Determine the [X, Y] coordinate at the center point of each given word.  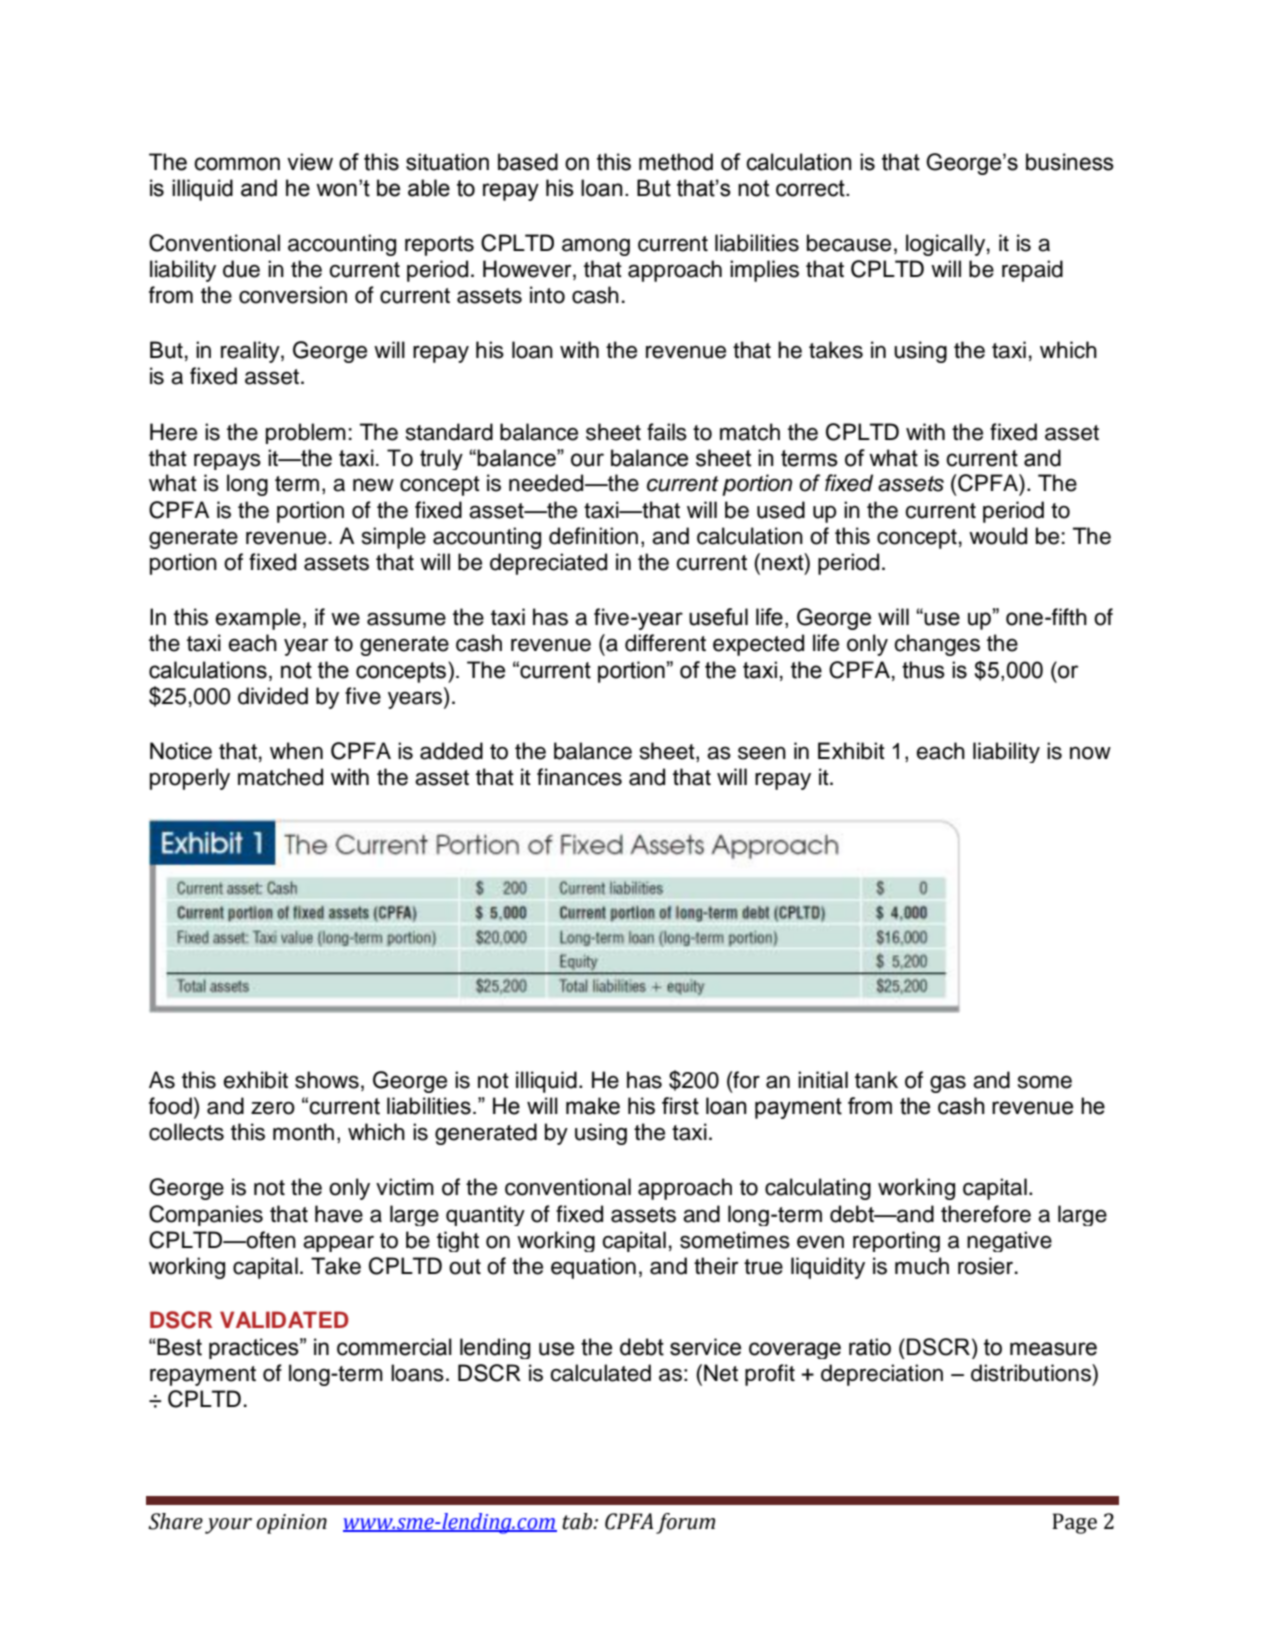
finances [579, 777]
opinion [292, 1524]
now [1090, 753]
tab [578, 1521]
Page [1074, 1523]
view [310, 162]
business [1070, 162]
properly [190, 779]
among [596, 247]
